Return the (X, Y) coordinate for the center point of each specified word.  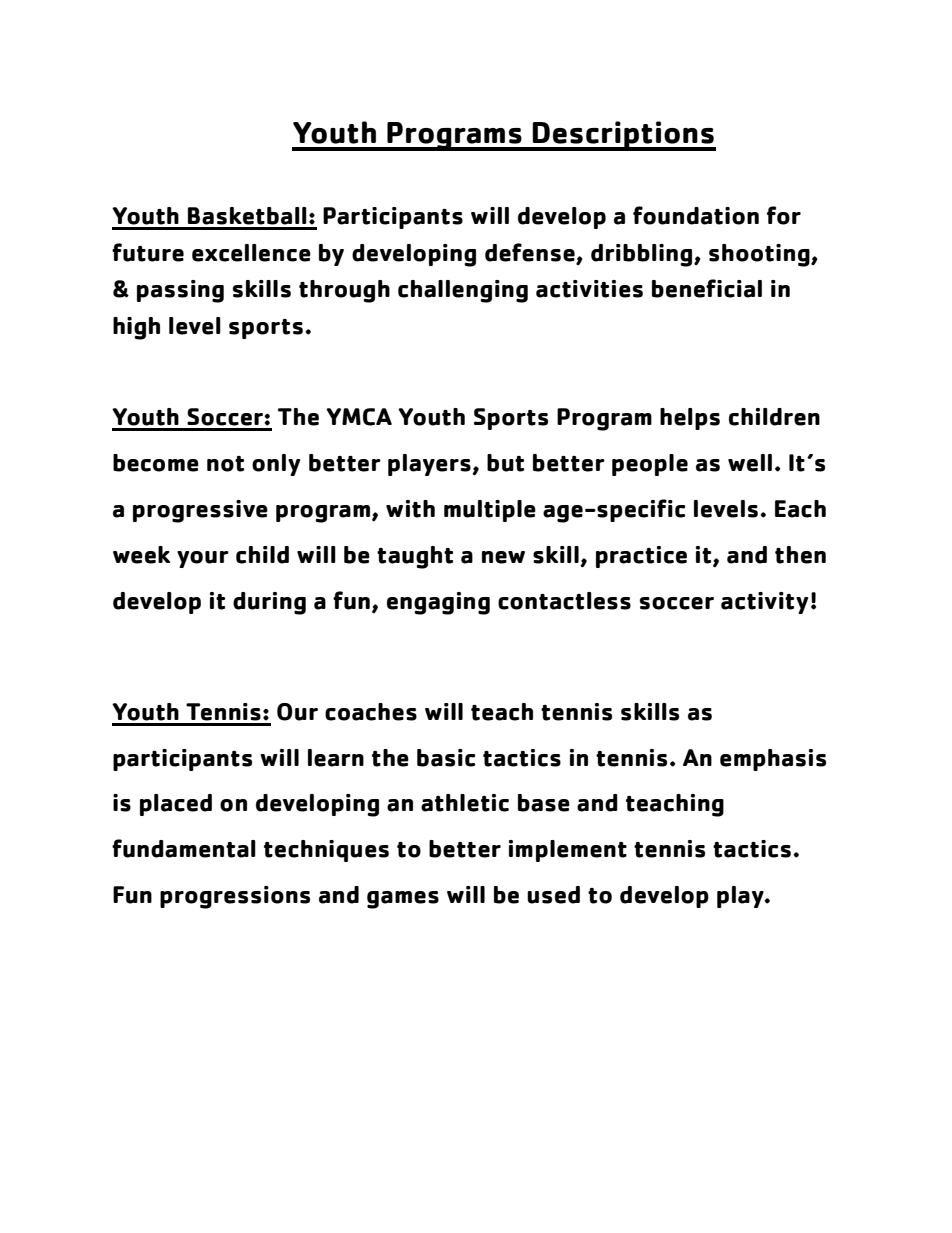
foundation (696, 215)
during (269, 603)
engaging (438, 603)
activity (764, 603)
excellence (251, 253)
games (403, 900)
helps (690, 419)
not (225, 464)
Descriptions (623, 136)
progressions (235, 897)
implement (568, 851)
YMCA (359, 417)
